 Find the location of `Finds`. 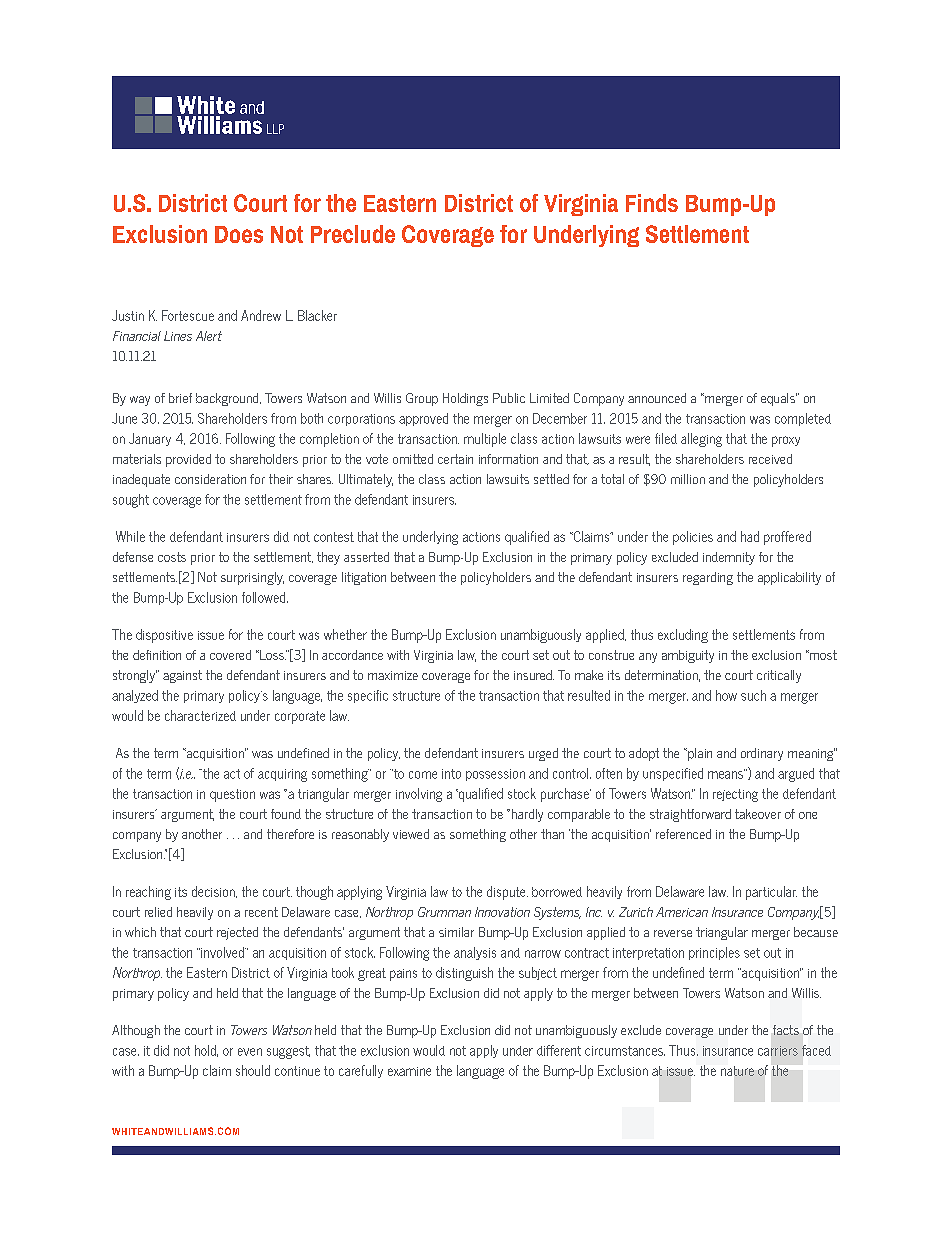

Finds is located at coordinates (652, 203).
